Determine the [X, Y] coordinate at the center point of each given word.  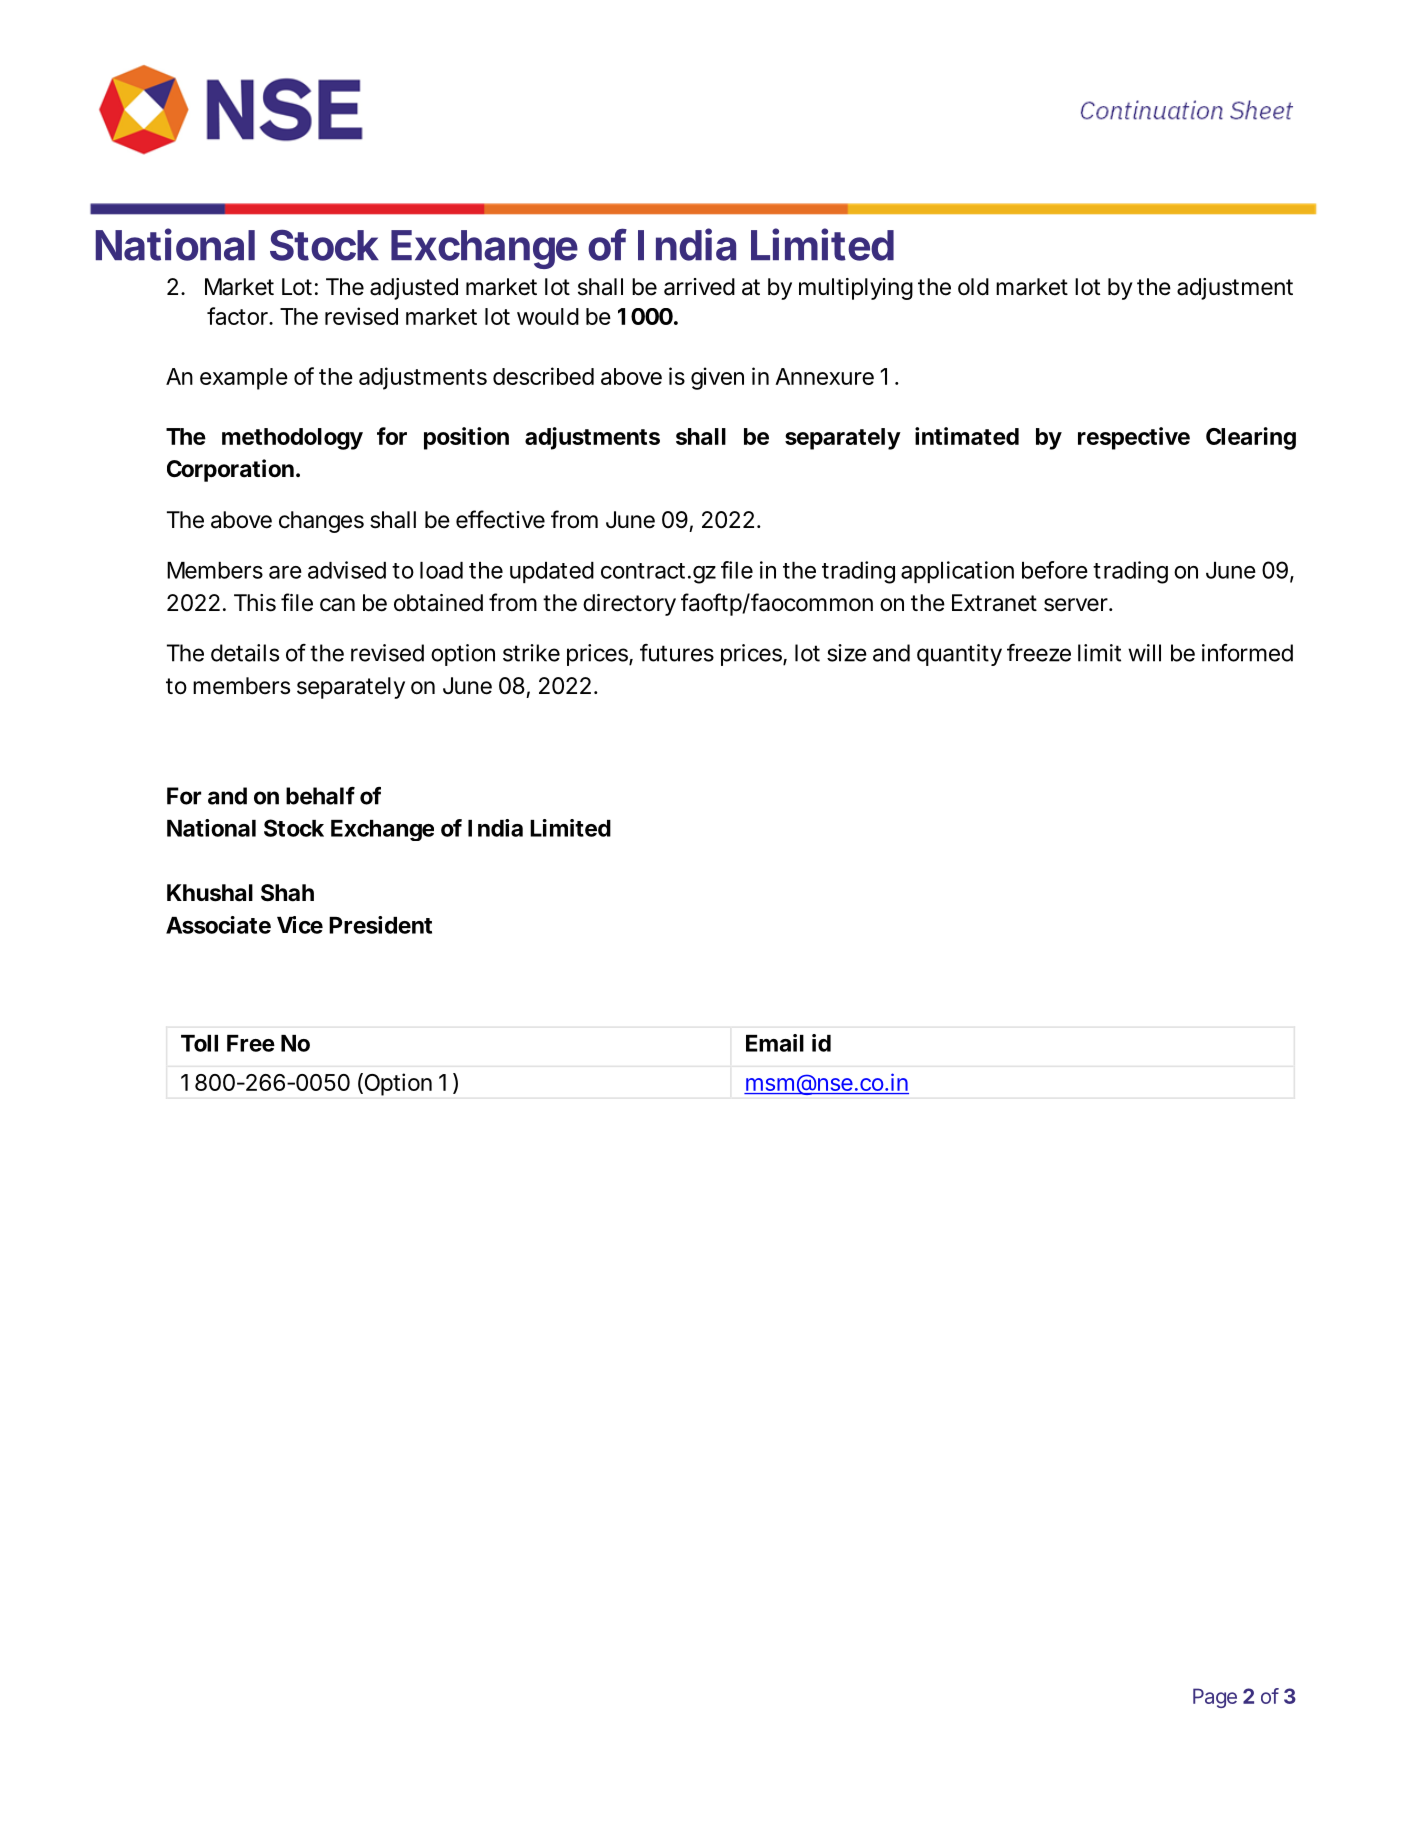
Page [1215, 1698]
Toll [199, 1043]
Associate [218, 925]
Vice [300, 925]
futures [677, 653]
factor [239, 316]
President [380, 925]
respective [1134, 438]
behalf [320, 796]
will [1144, 653]
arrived [699, 287]
